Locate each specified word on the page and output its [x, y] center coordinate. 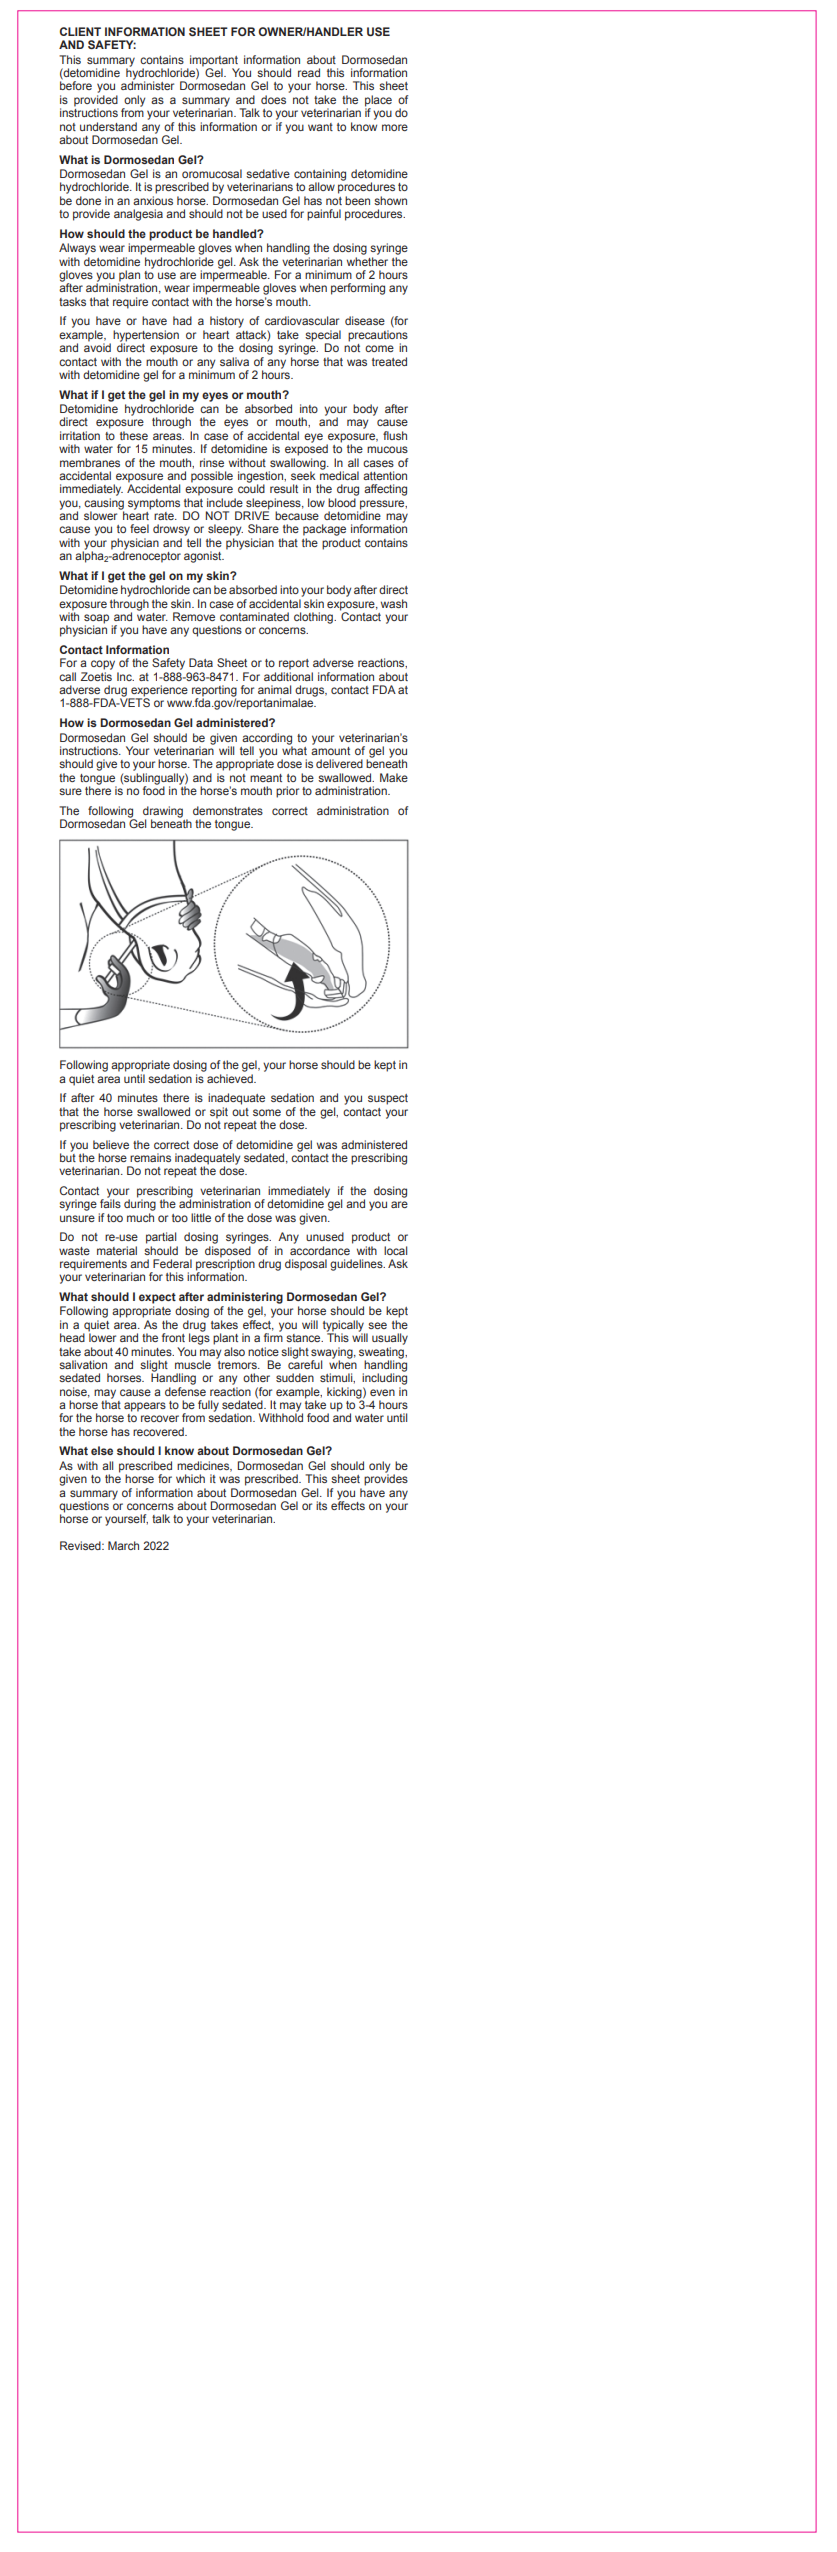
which [190, 1478]
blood [342, 502]
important [215, 62]
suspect [388, 1099]
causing [104, 504]
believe [111, 1144]
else [102, 1450]
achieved [231, 1078]
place [378, 102]
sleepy [225, 530]
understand [108, 126]
